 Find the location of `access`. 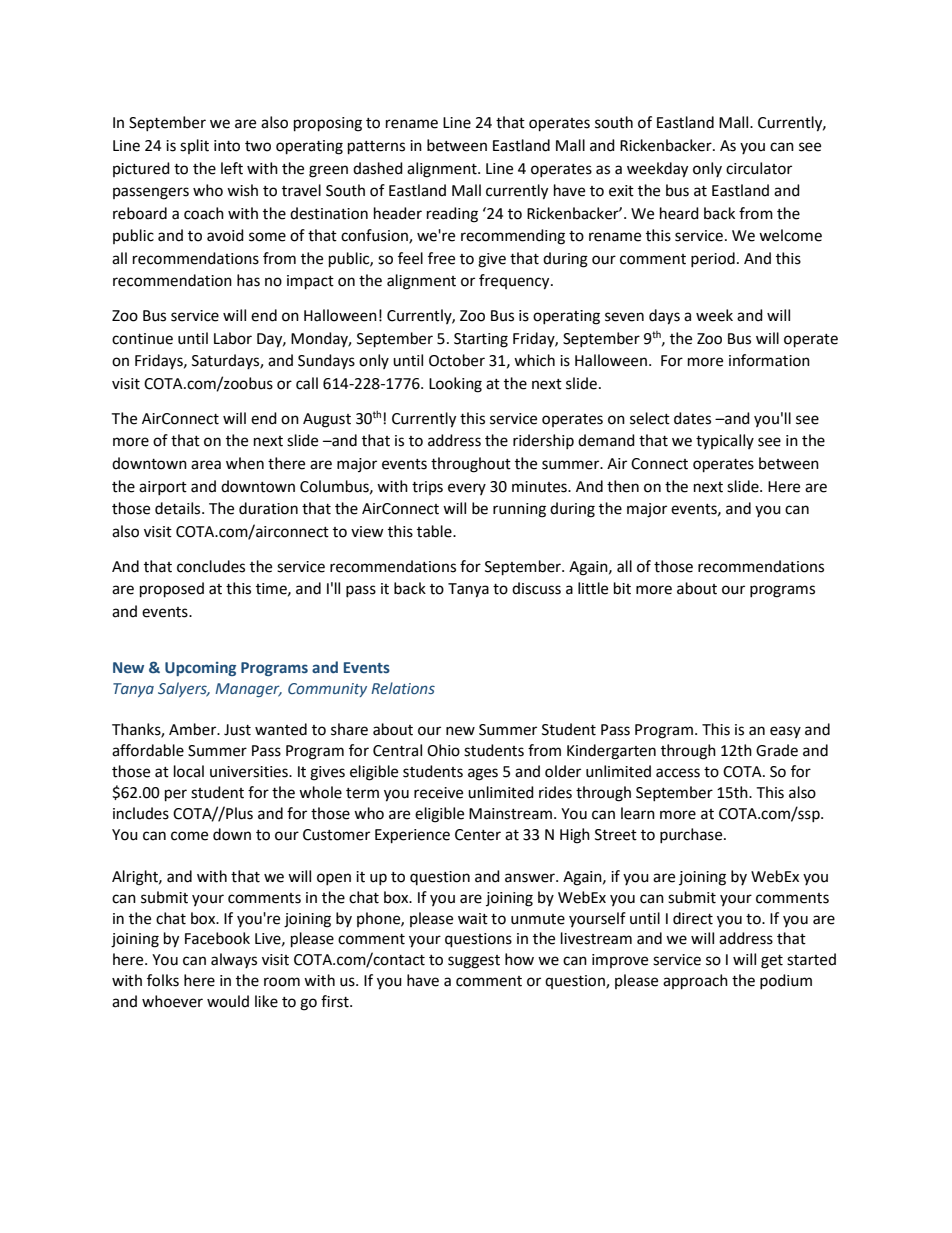

access is located at coordinates (678, 773).
